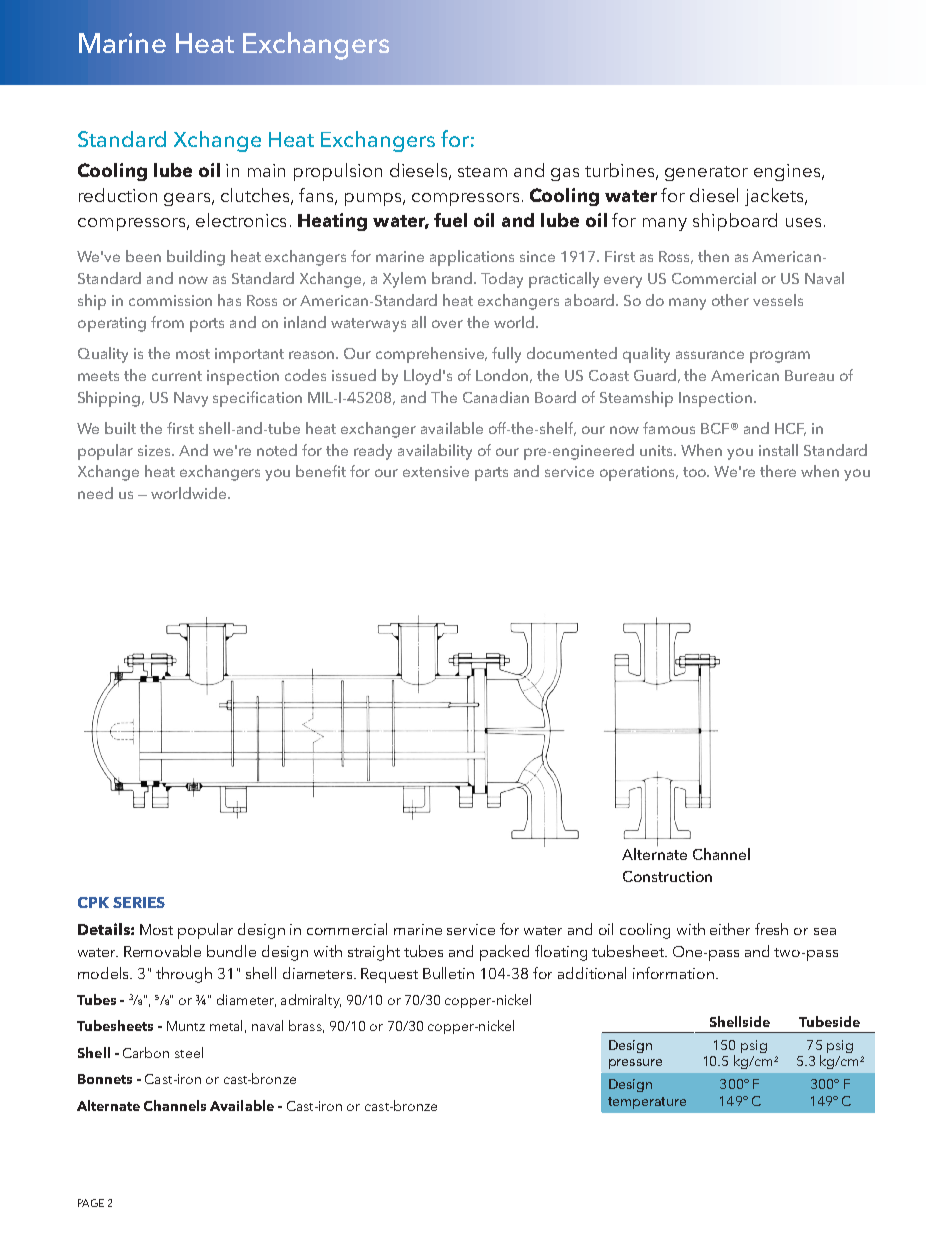  I want to click on fuel, so click(450, 220).
